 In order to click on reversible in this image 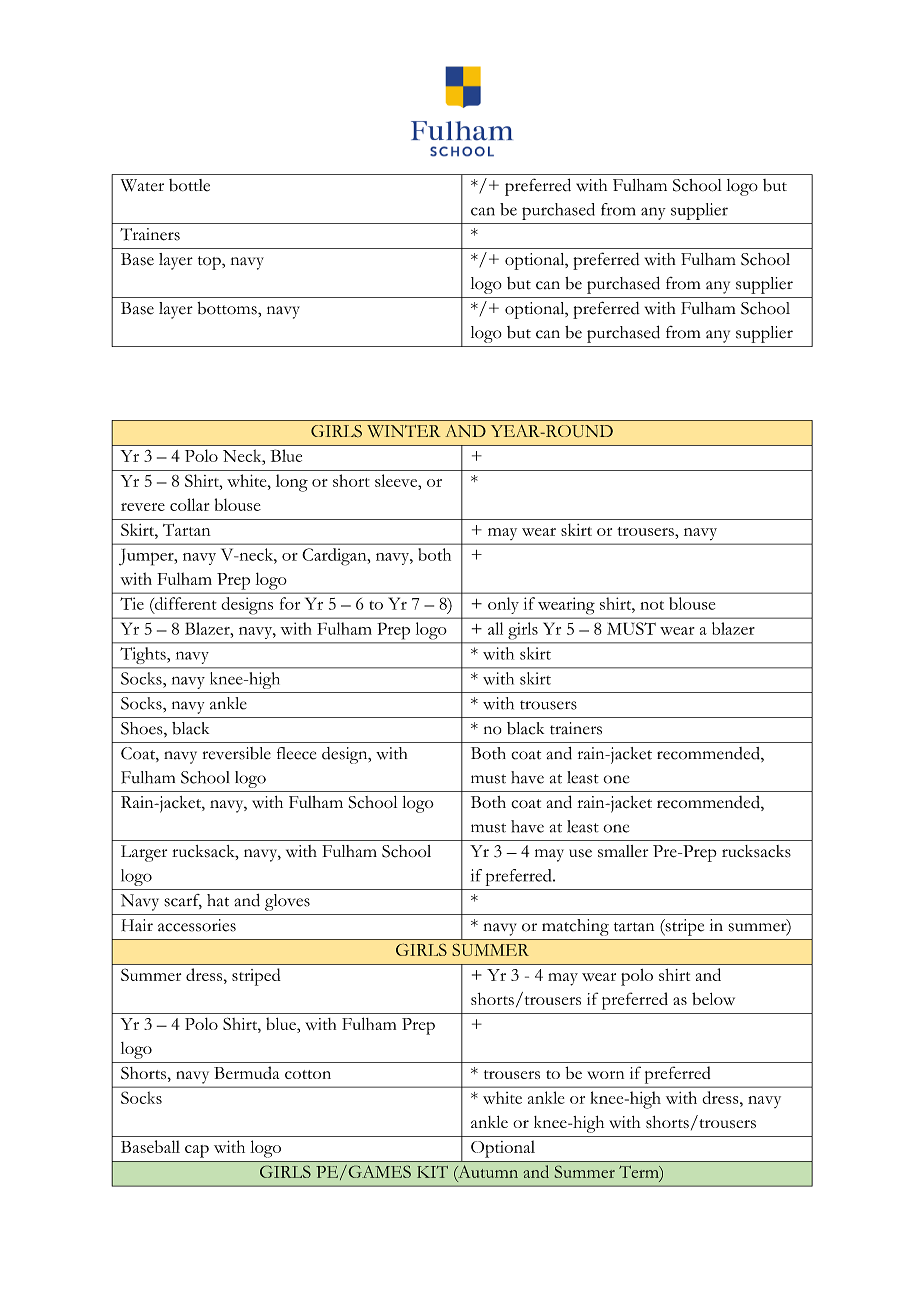, I will do `click(237, 753)`.
